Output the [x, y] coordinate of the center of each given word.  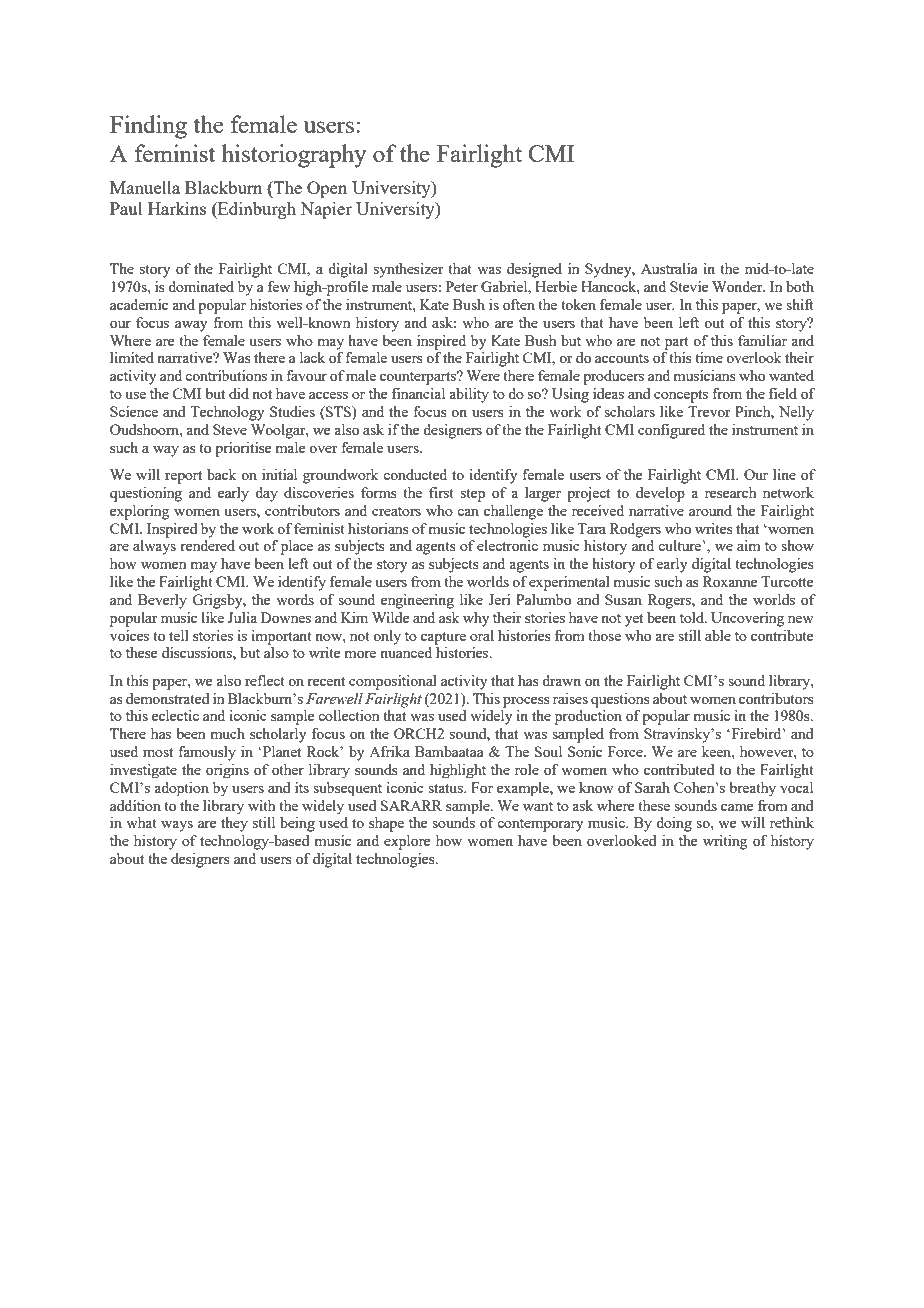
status [446, 788]
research [730, 492]
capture [443, 638]
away [191, 326]
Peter [462, 286]
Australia [669, 268]
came [737, 807]
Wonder [738, 286]
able [718, 635]
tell [179, 635]
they [234, 824]
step [473, 495]
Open [327, 189]
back [222, 474]
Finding [148, 127]
